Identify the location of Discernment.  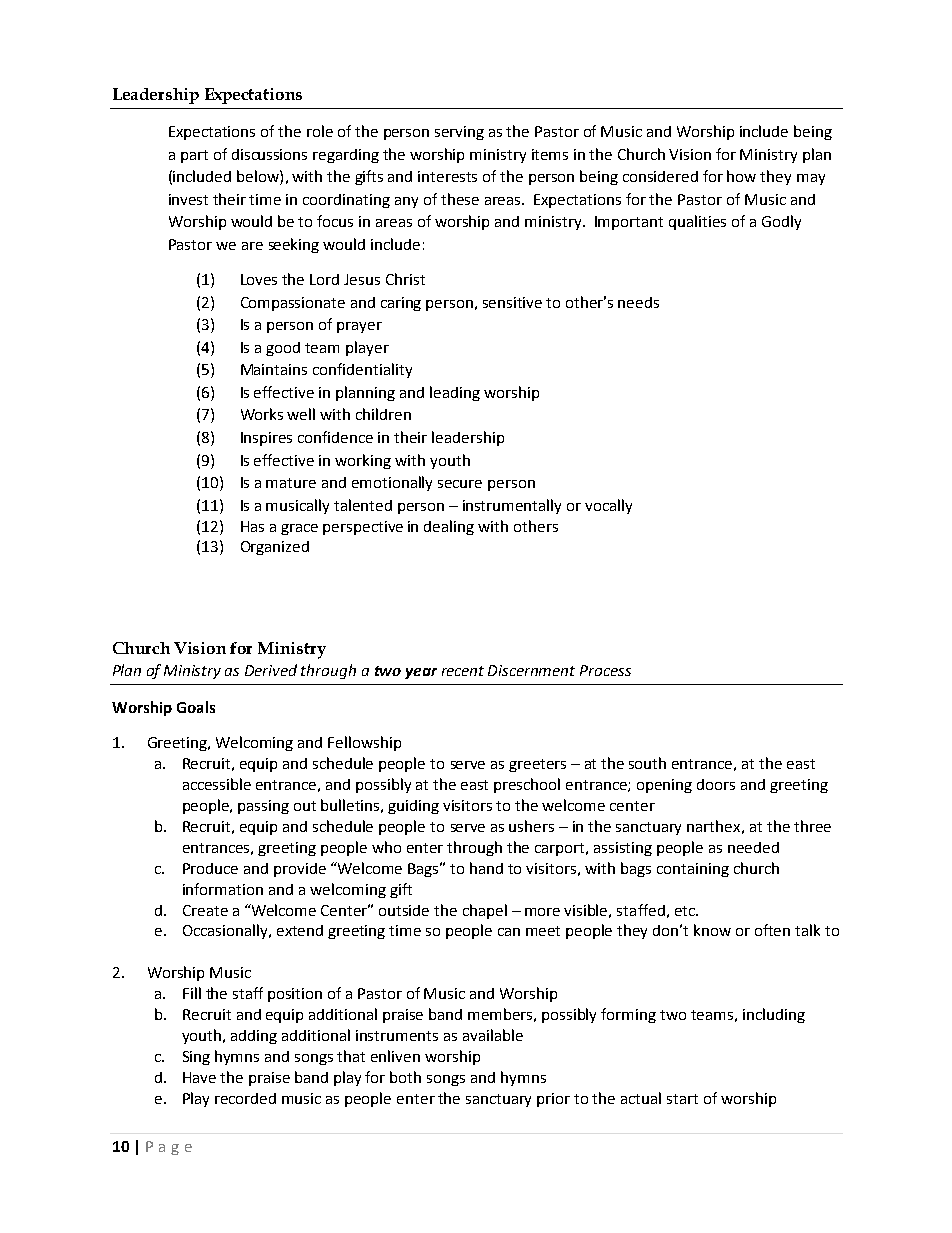
(531, 670).
